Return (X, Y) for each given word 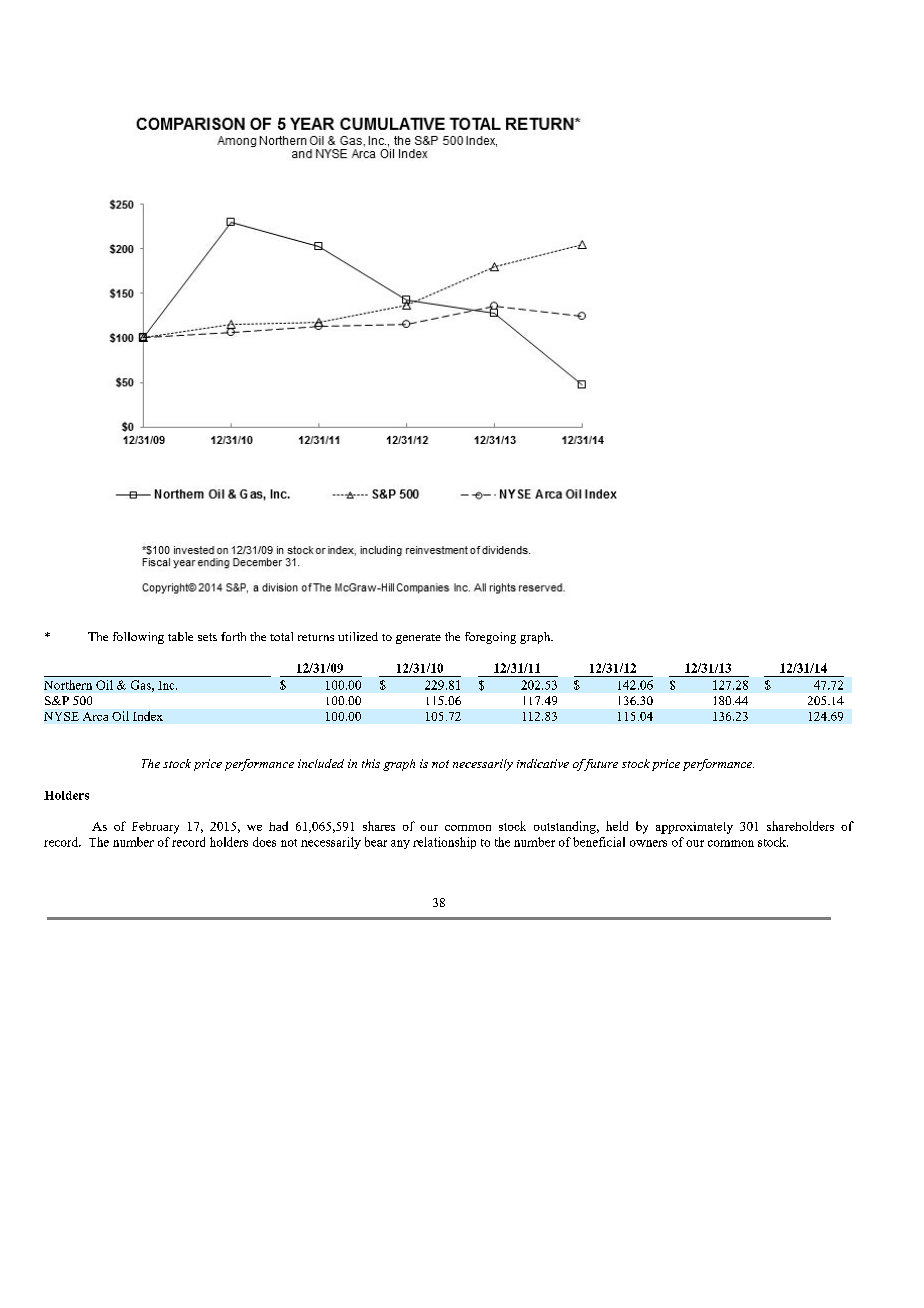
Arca (95, 716)
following (138, 638)
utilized (358, 636)
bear (376, 842)
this (371, 763)
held (617, 826)
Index (148, 716)
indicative (543, 763)
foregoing (490, 638)
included (321, 763)
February (155, 828)
